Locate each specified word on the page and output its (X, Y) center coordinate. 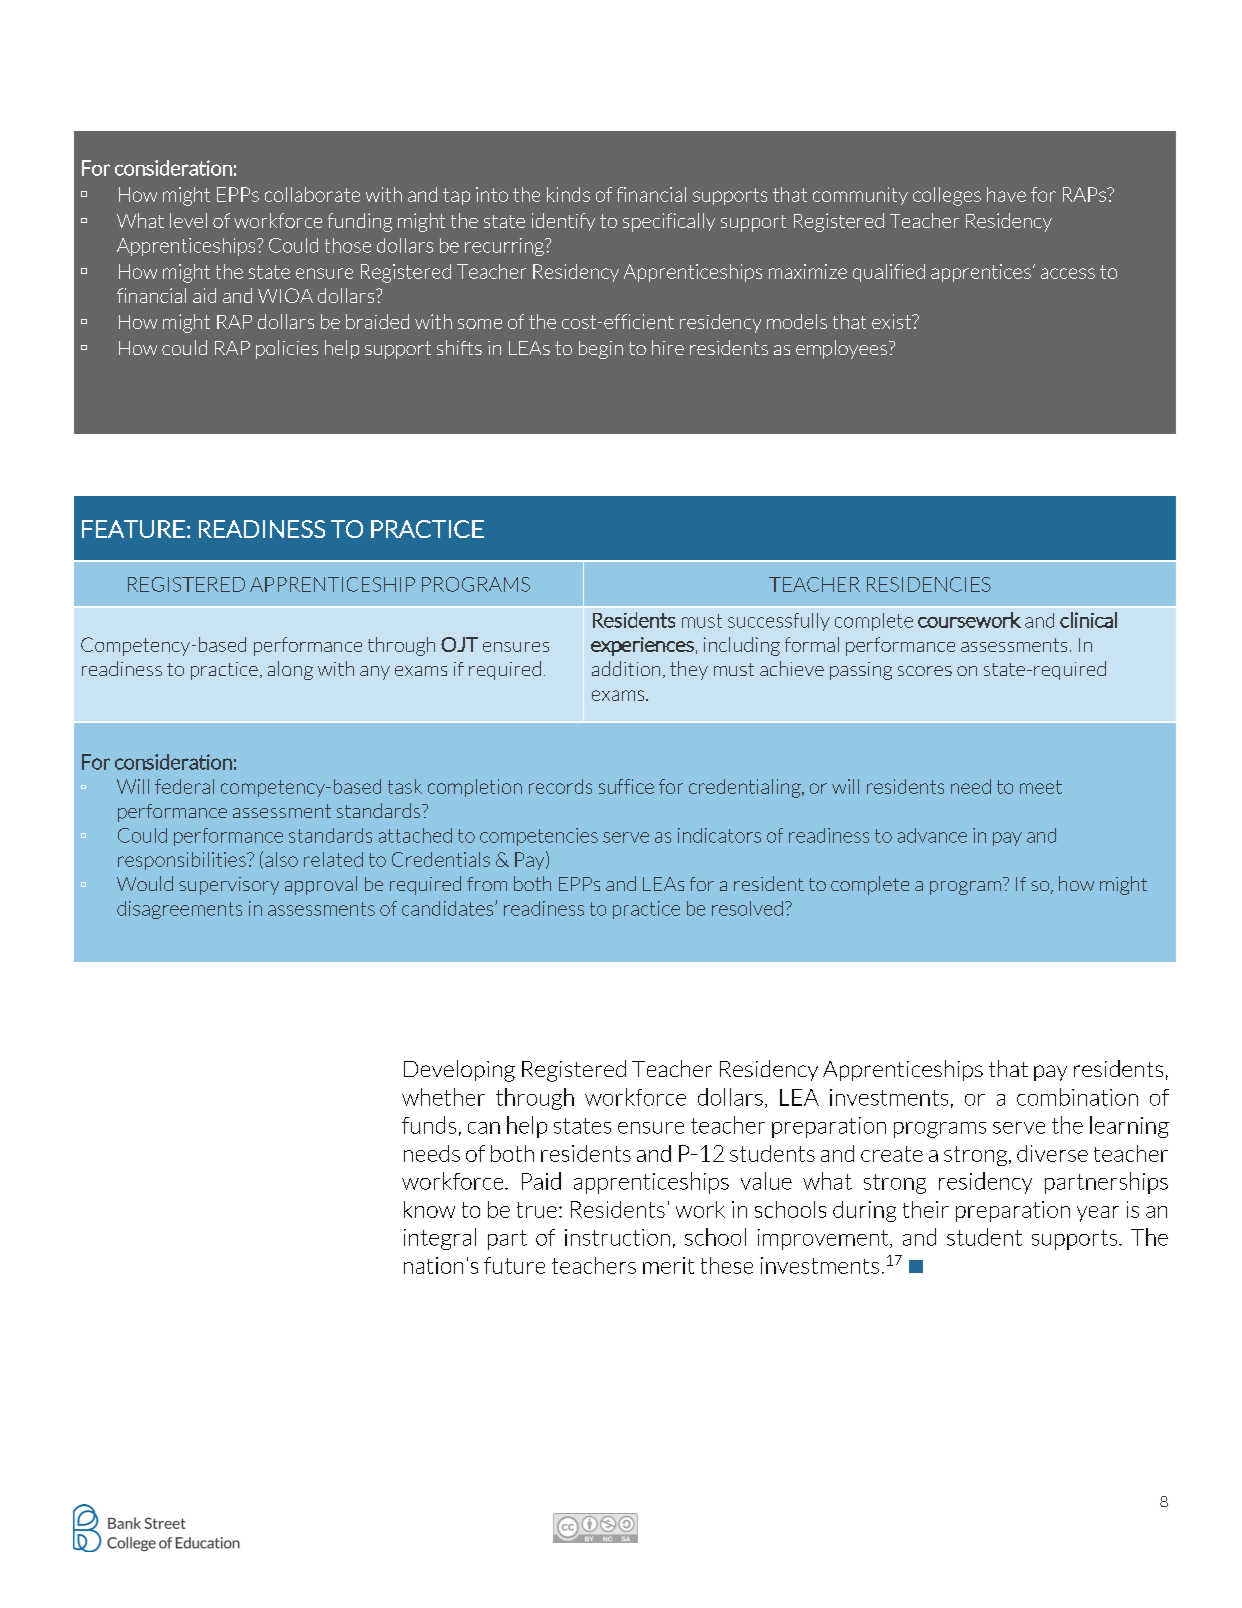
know (429, 1209)
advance (932, 835)
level (188, 220)
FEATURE (133, 529)
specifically (669, 222)
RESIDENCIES (929, 584)
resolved (747, 908)
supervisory (229, 886)
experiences (642, 646)
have (1006, 194)
